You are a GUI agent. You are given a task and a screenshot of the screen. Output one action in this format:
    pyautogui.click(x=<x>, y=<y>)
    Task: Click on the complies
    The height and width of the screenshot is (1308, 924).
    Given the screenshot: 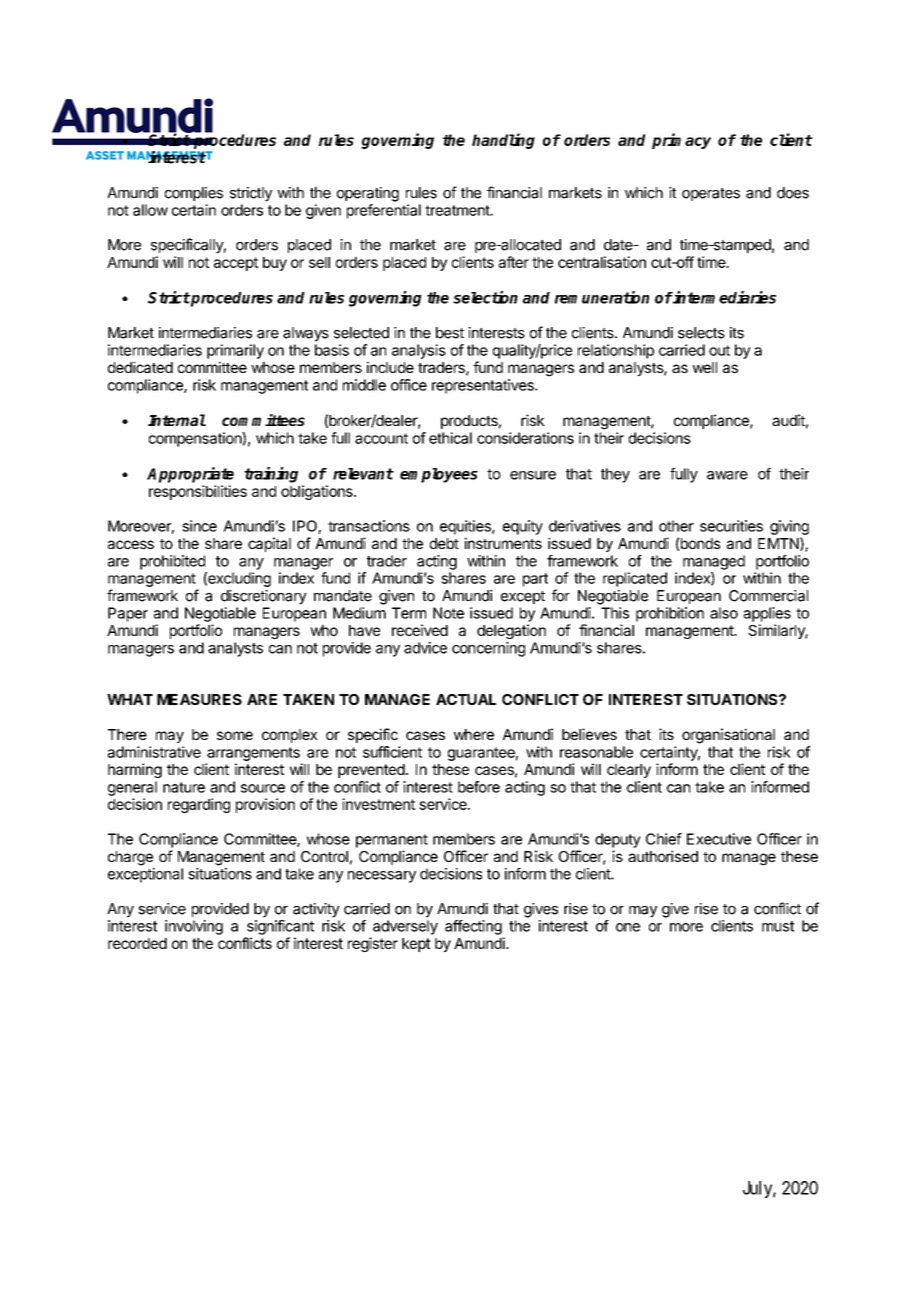 What is the action you would take?
    pyautogui.click(x=194, y=194)
